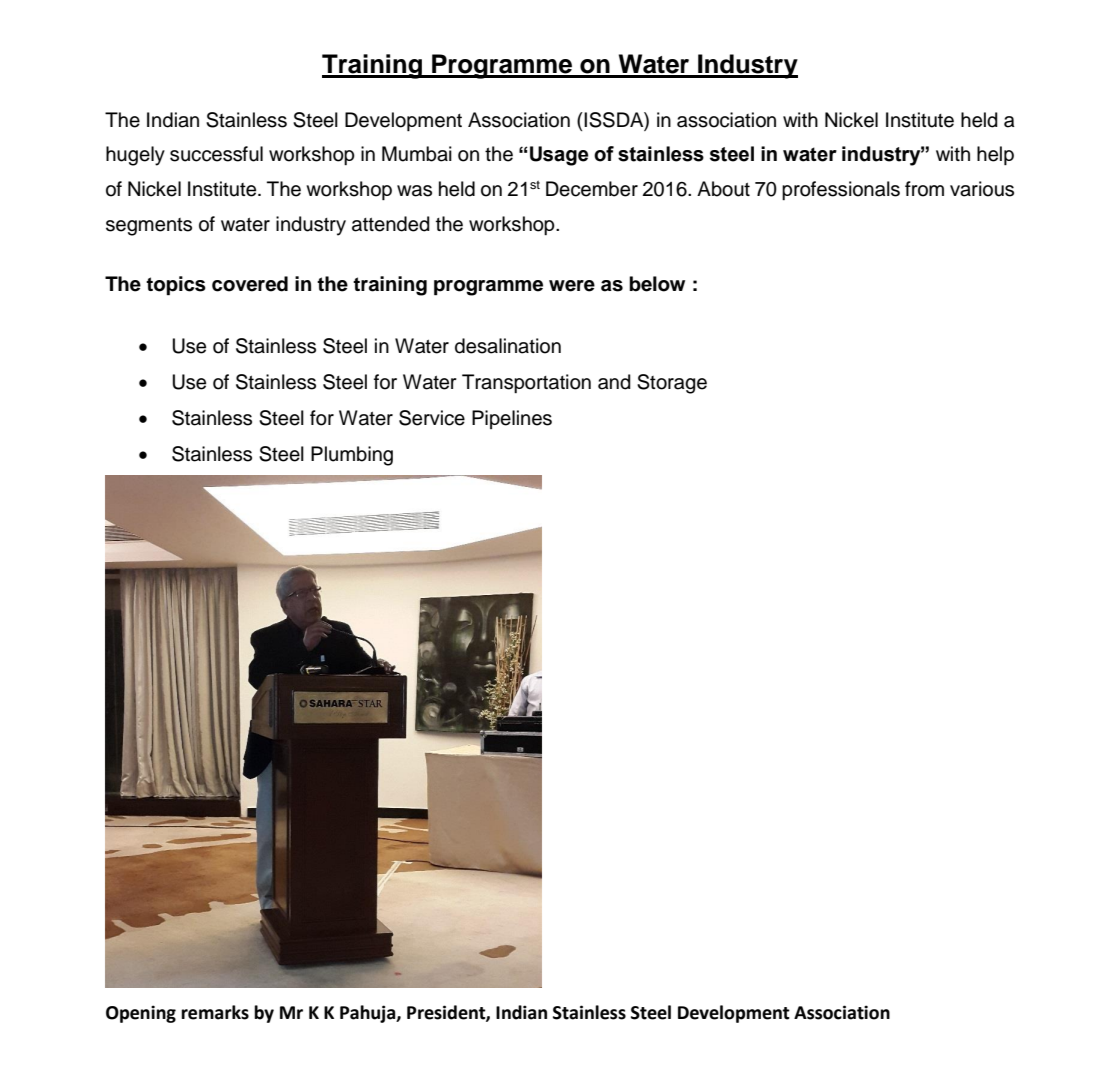 This image has height=1086, width=1120. What do you see at coordinates (924, 189) in the image?
I see `from` at bounding box center [924, 189].
